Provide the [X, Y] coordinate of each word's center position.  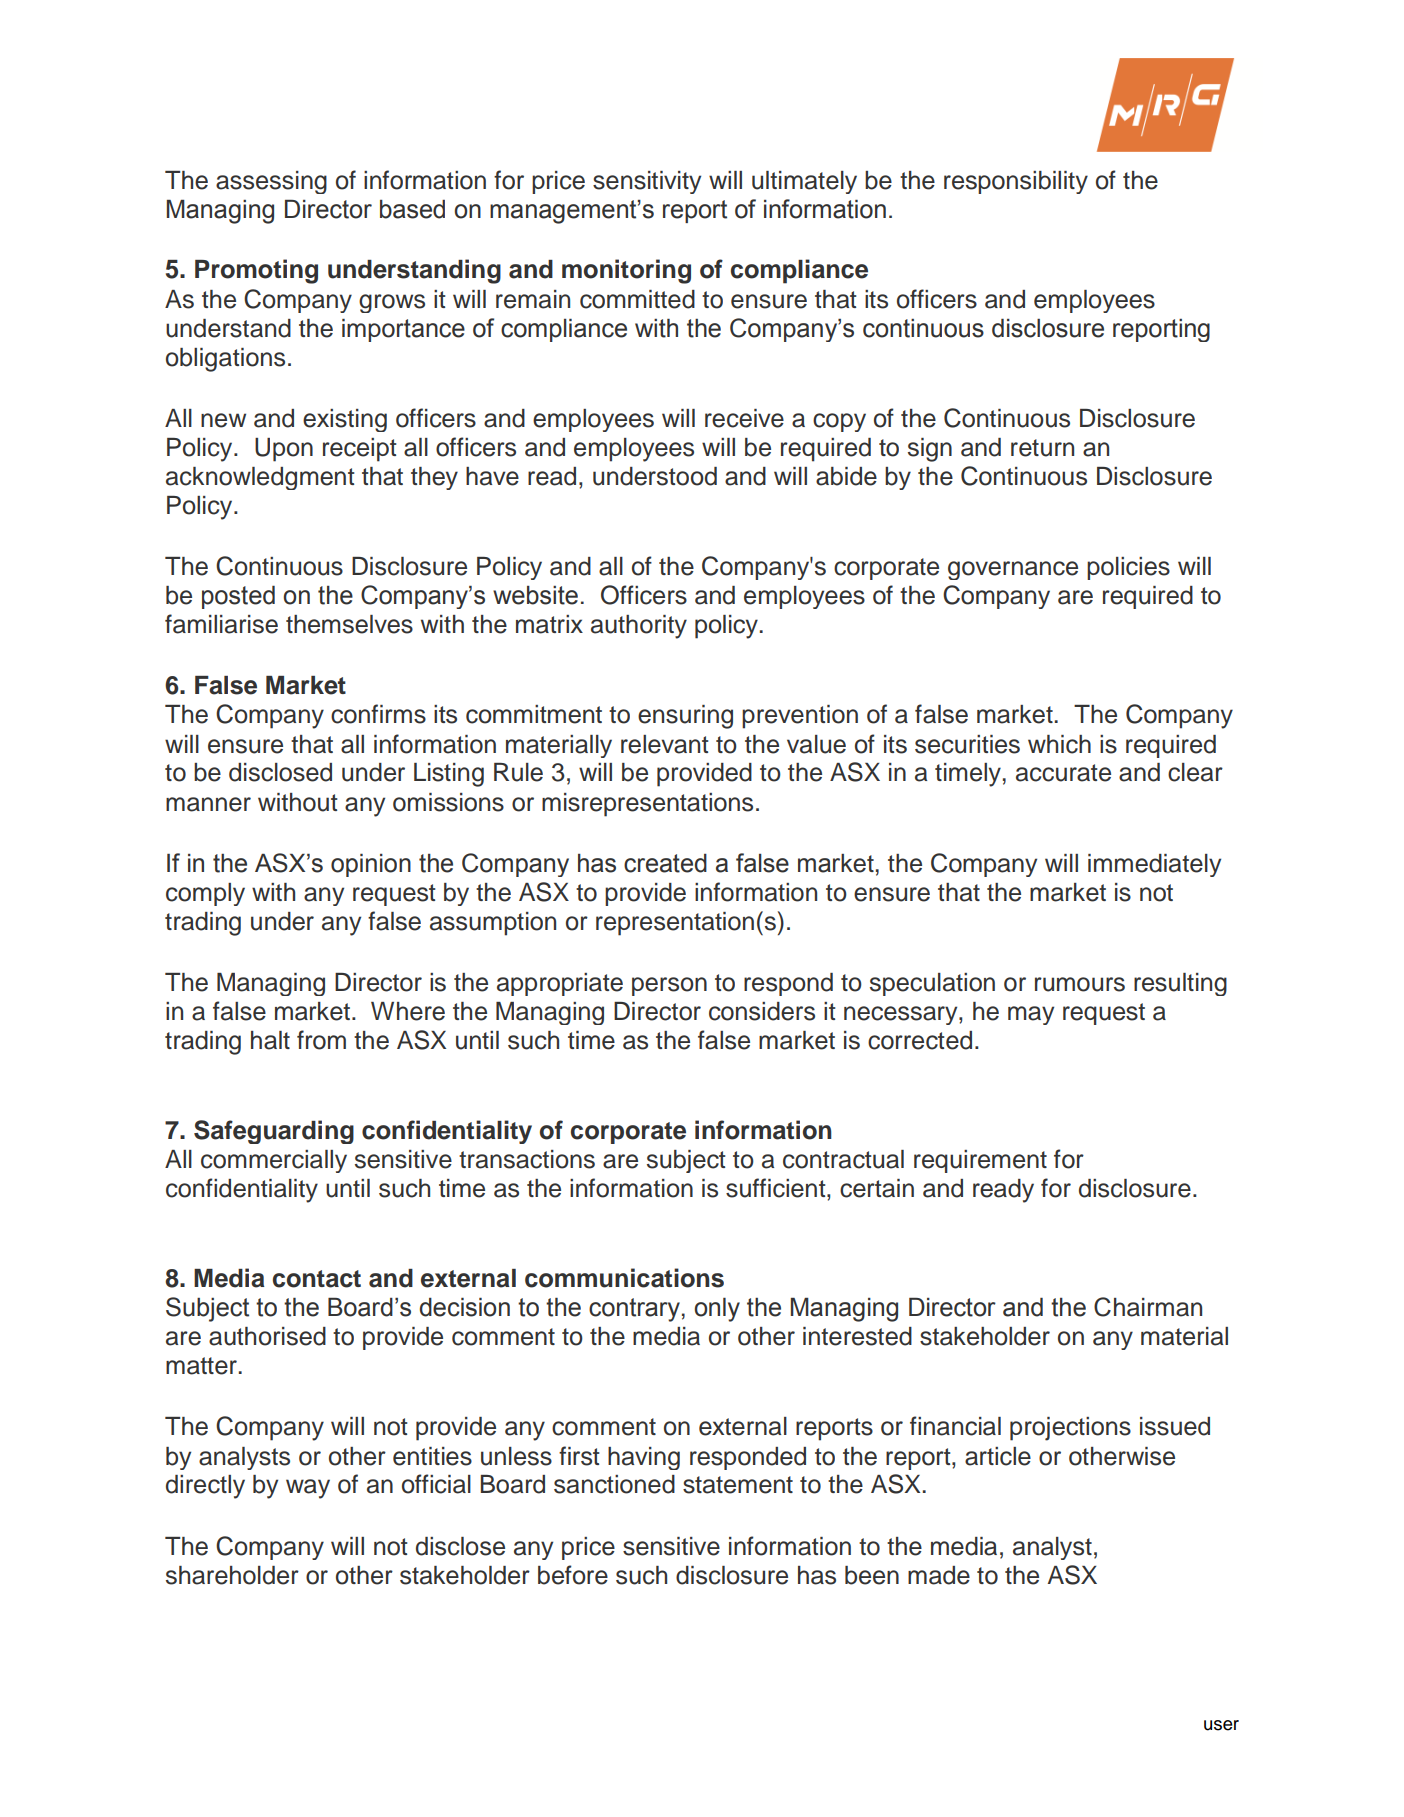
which [1059, 744]
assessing [271, 182]
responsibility [1016, 182]
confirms [378, 714]
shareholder [232, 1575]
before [573, 1575]
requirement [980, 1161]
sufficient [777, 1188]
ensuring [685, 717]
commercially [274, 1161]
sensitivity [647, 182]
